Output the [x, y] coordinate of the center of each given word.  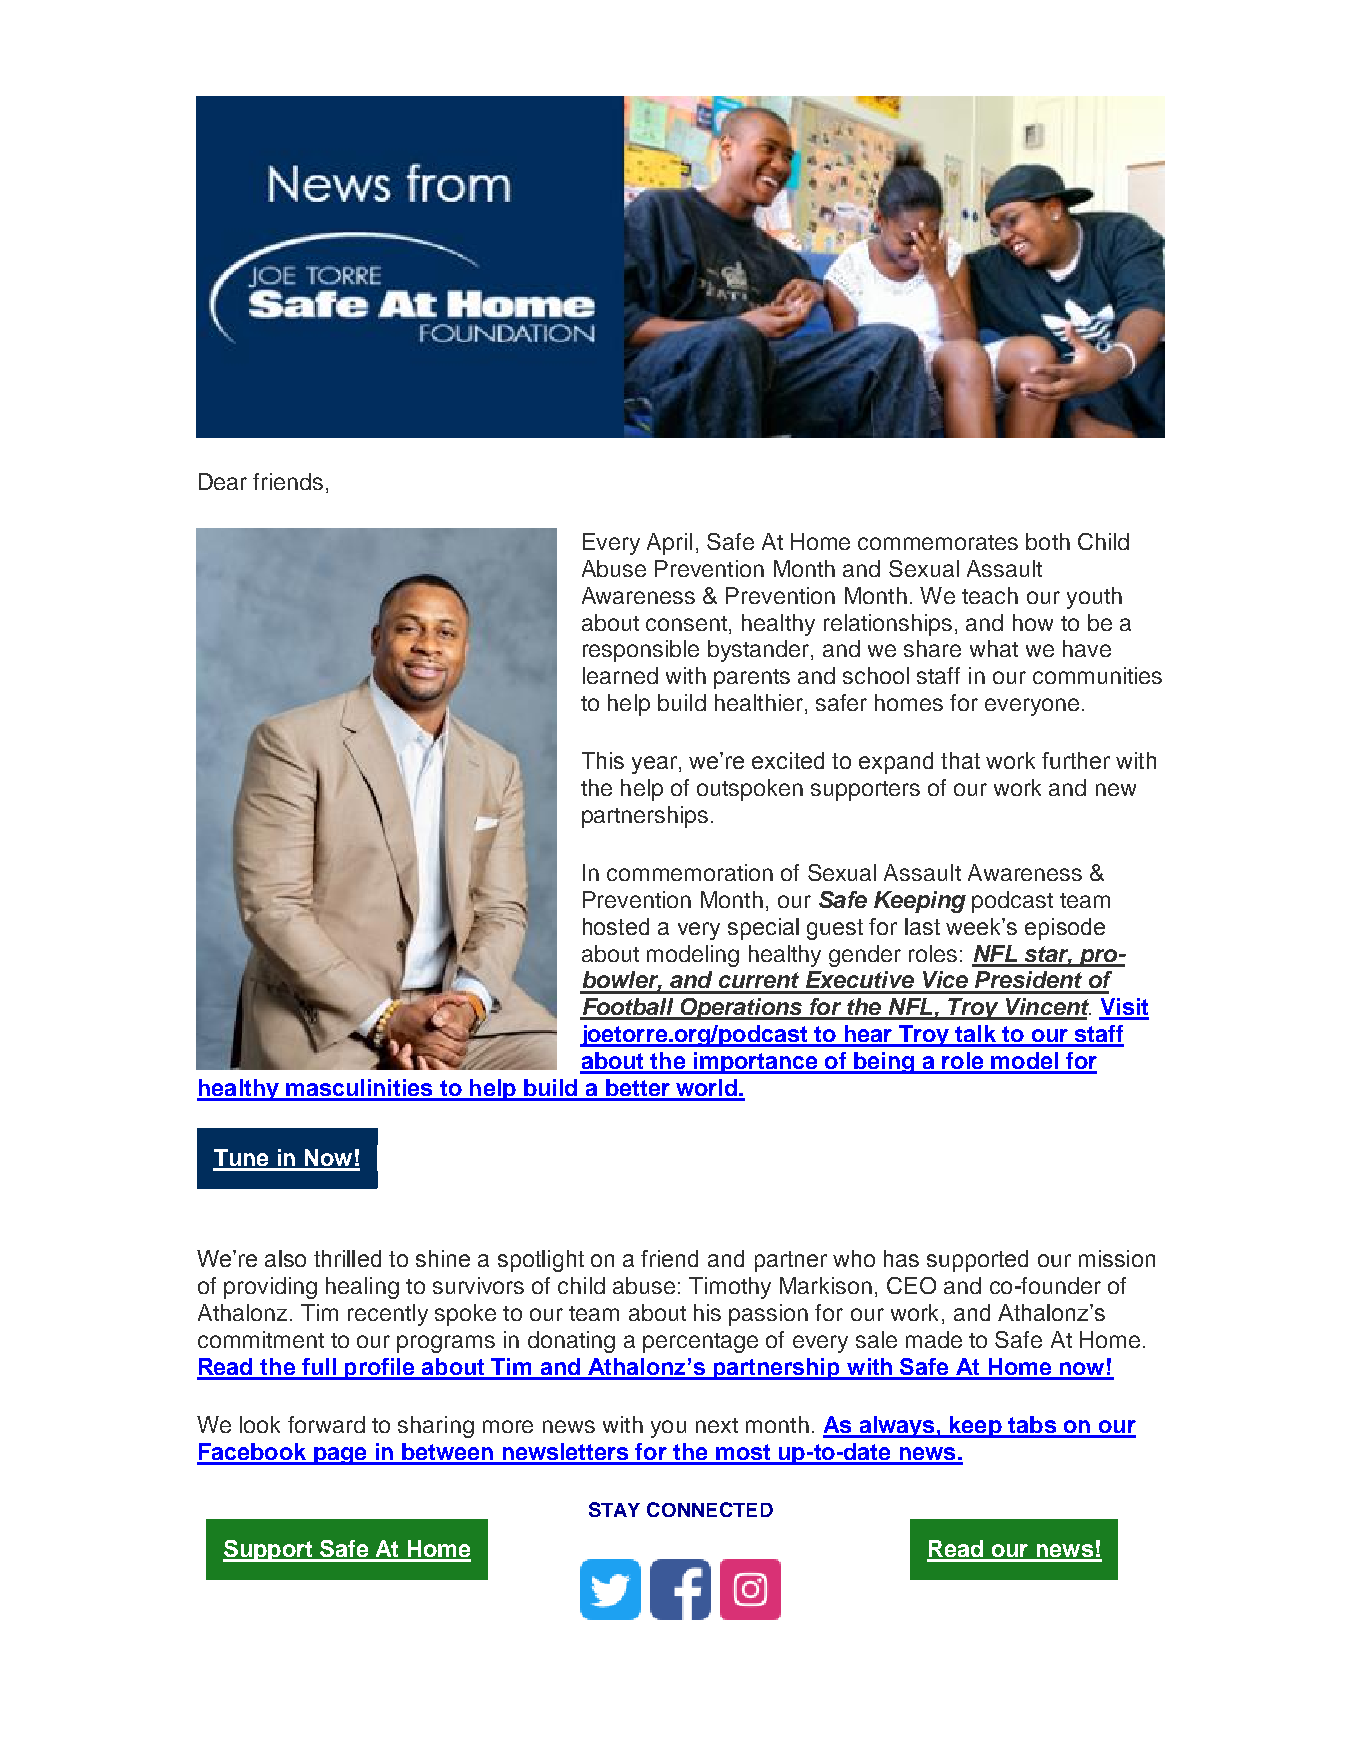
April [669, 544]
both [1048, 541]
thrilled [347, 1258]
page [340, 1456]
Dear [223, 481]
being [884, 1063]
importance [755, 1063]
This [603, 760]
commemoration [690, 872]
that [960, 760]
